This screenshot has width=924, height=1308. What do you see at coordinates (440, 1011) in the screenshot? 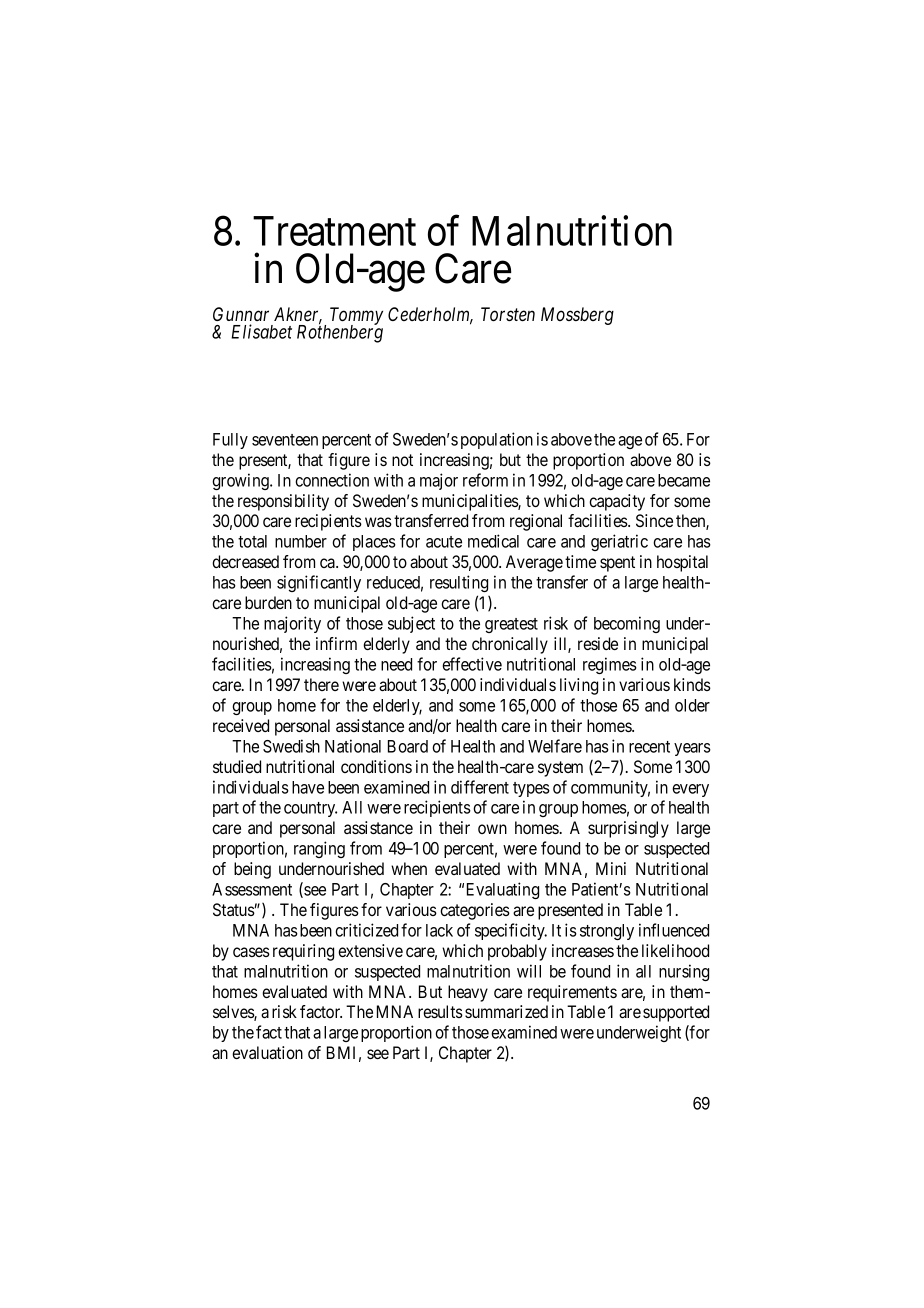
I see `results` at bounding box center [440, 1011].
